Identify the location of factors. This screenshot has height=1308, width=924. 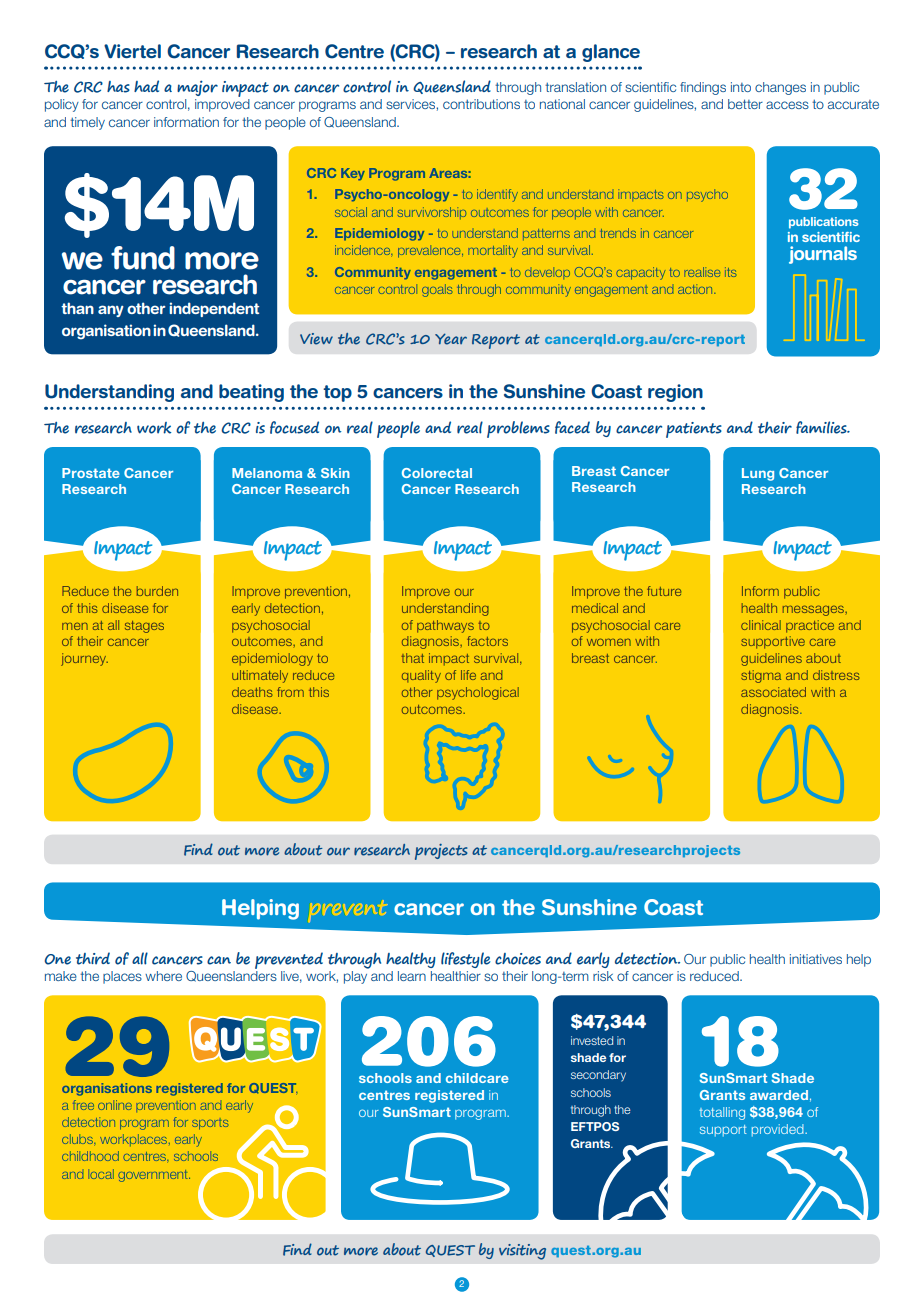
(487, 641).
